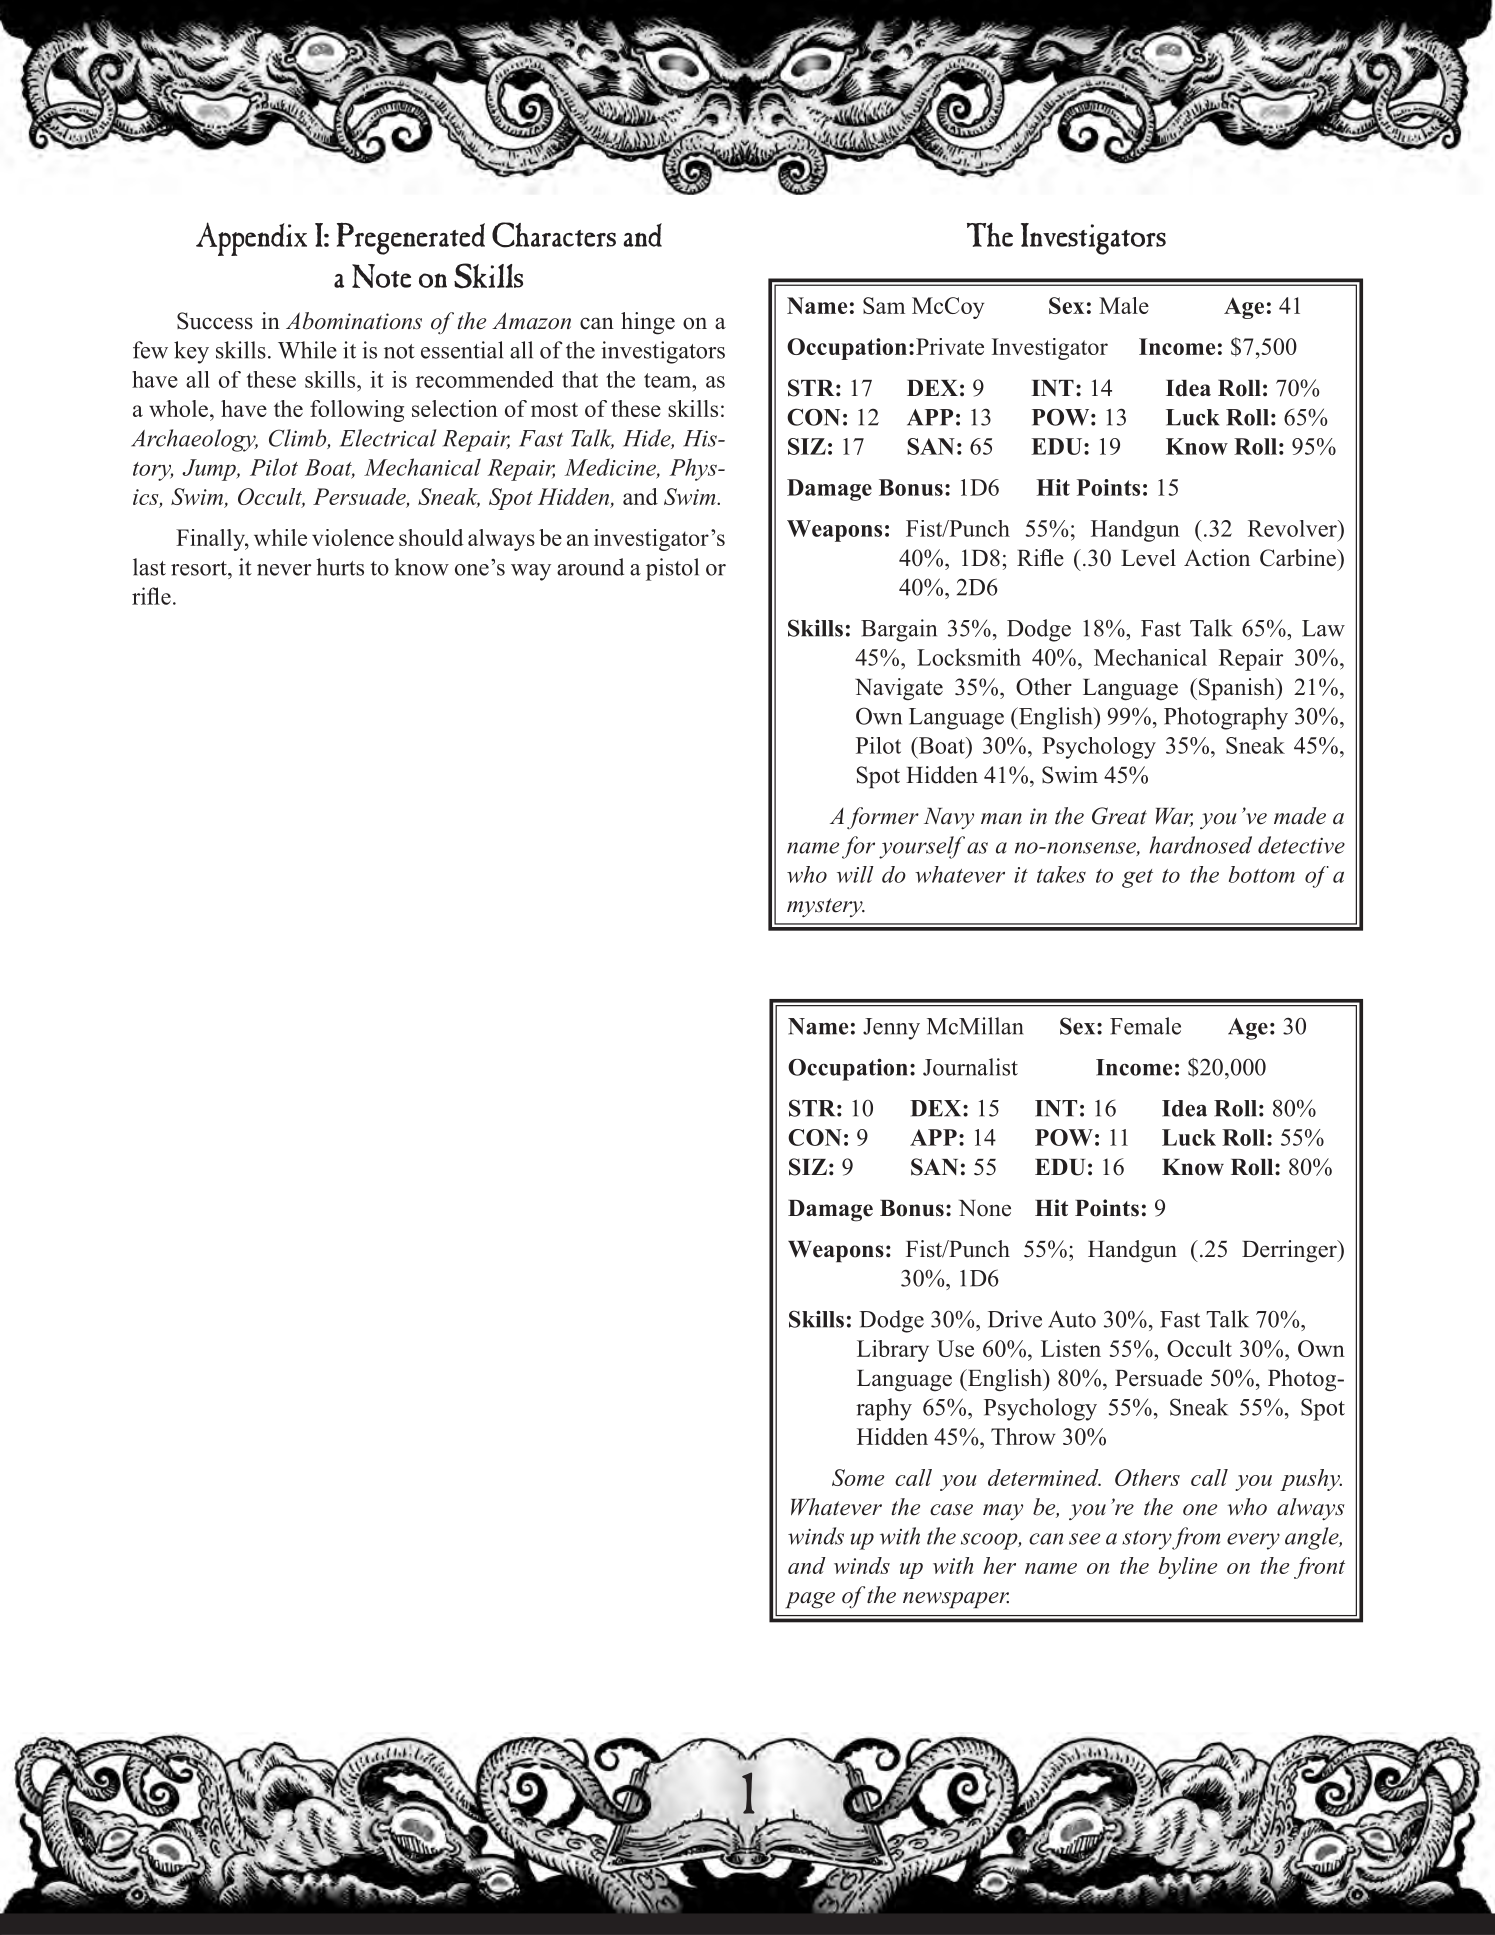 This screenshot has height=1935, width=1495. I want to click on War, so click(1174, 817).
